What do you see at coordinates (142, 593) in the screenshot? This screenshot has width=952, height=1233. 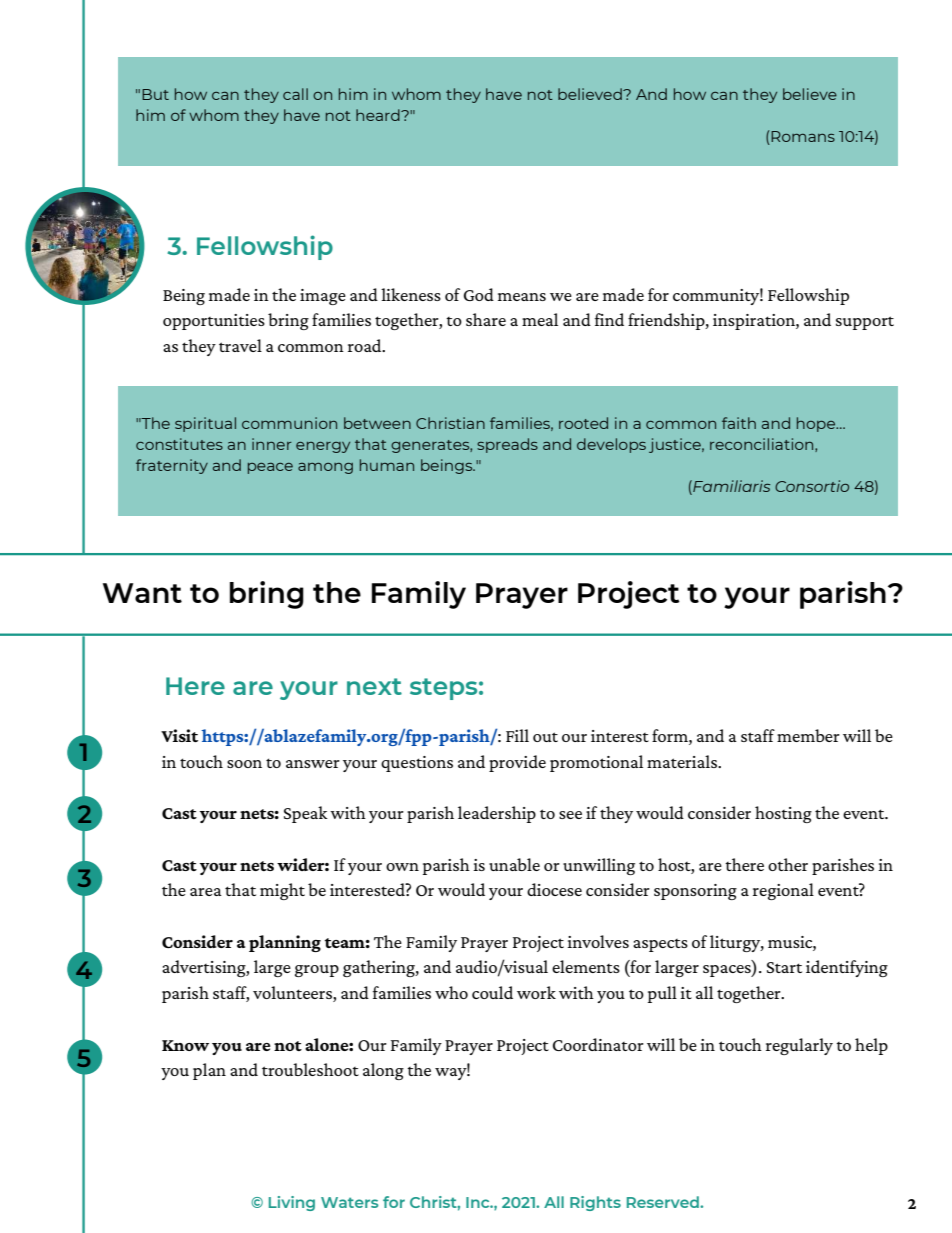 I see `Want` at bounding box center [142, 593].
